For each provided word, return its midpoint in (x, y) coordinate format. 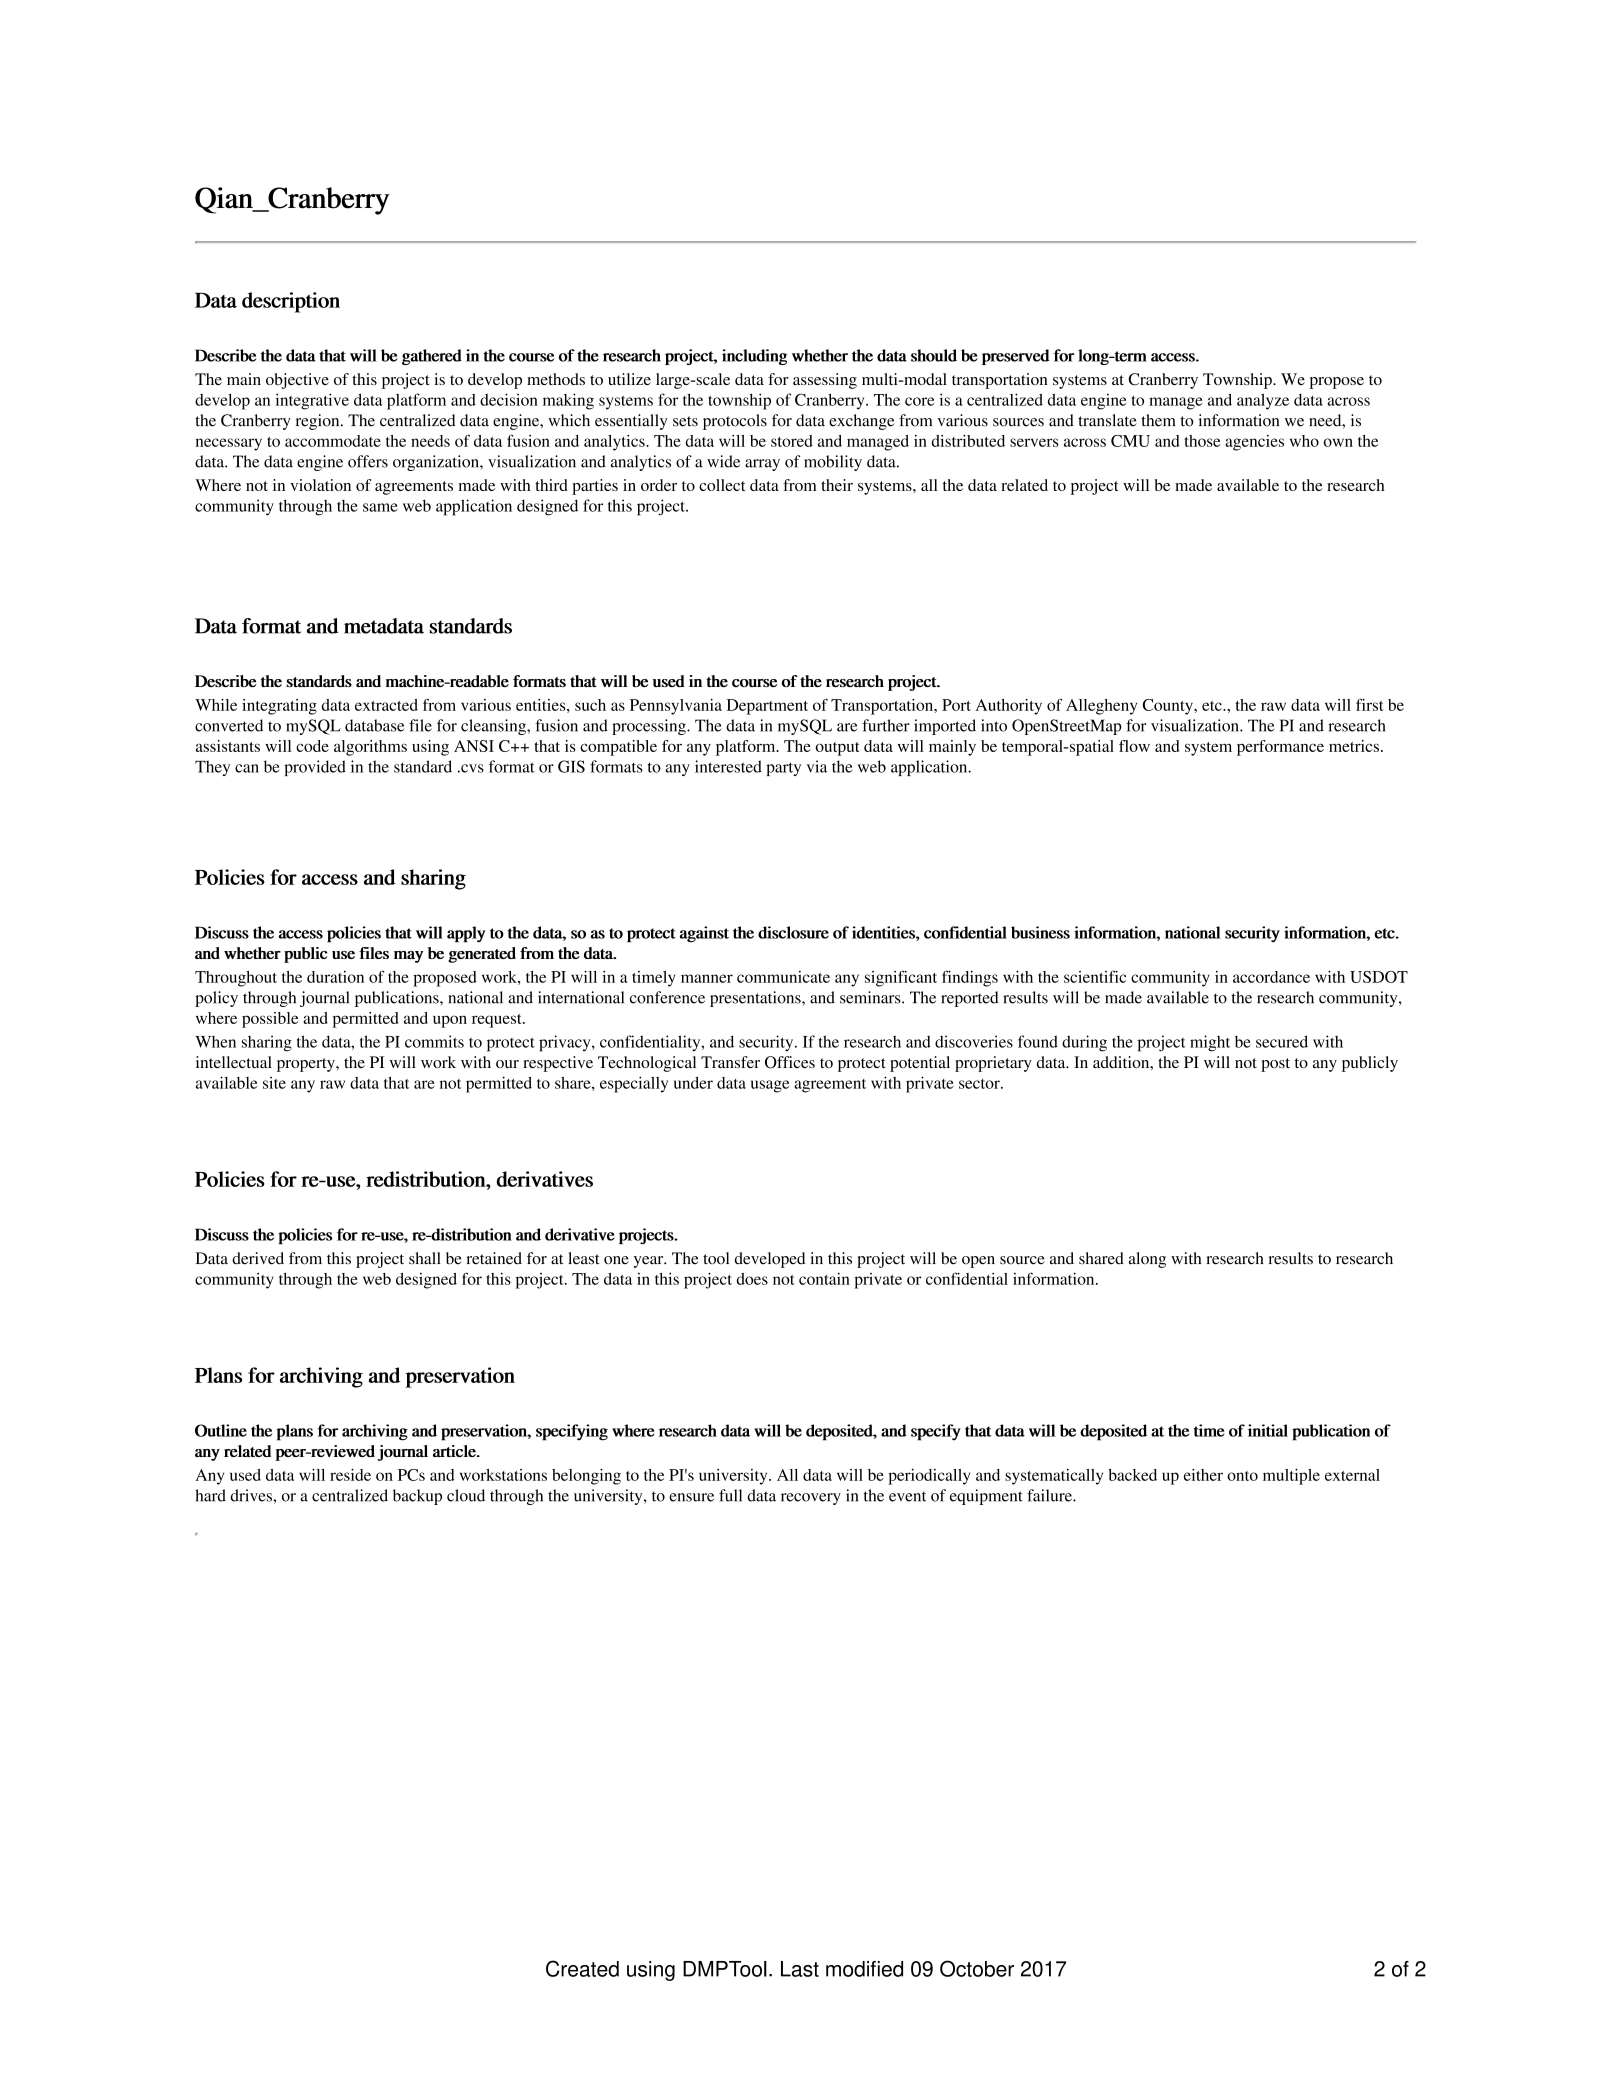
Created (582, 1968)
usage (770, 1086)
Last (800, 1969)
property (307, 1065)
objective (297, 381)
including (754, 357)
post (1275, 1065)
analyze (1263, 401)
